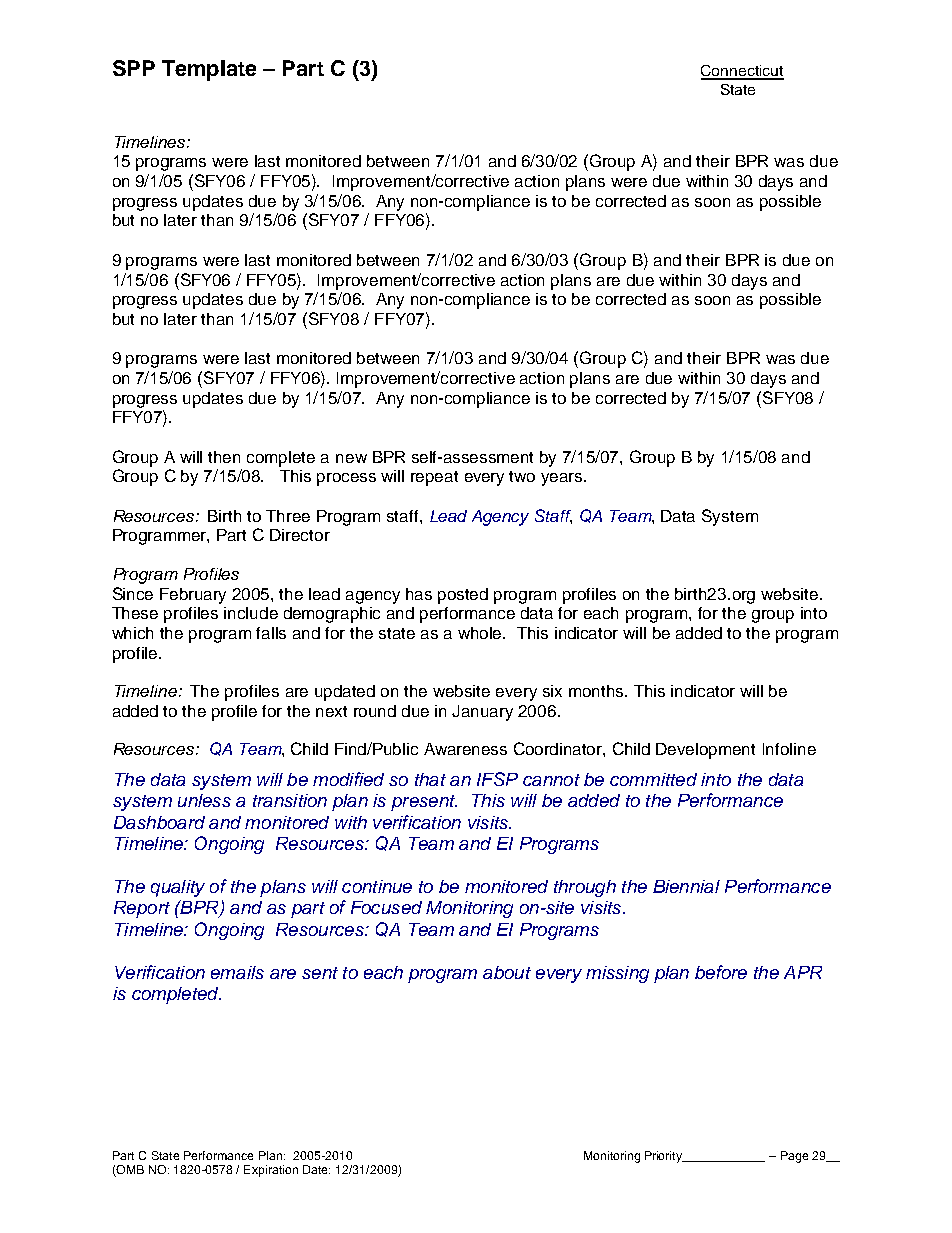 The image size is (952, 1233). What do you see at coordinates (598, 691) in the image?
I see `months` at bounding box center [598, 691].
